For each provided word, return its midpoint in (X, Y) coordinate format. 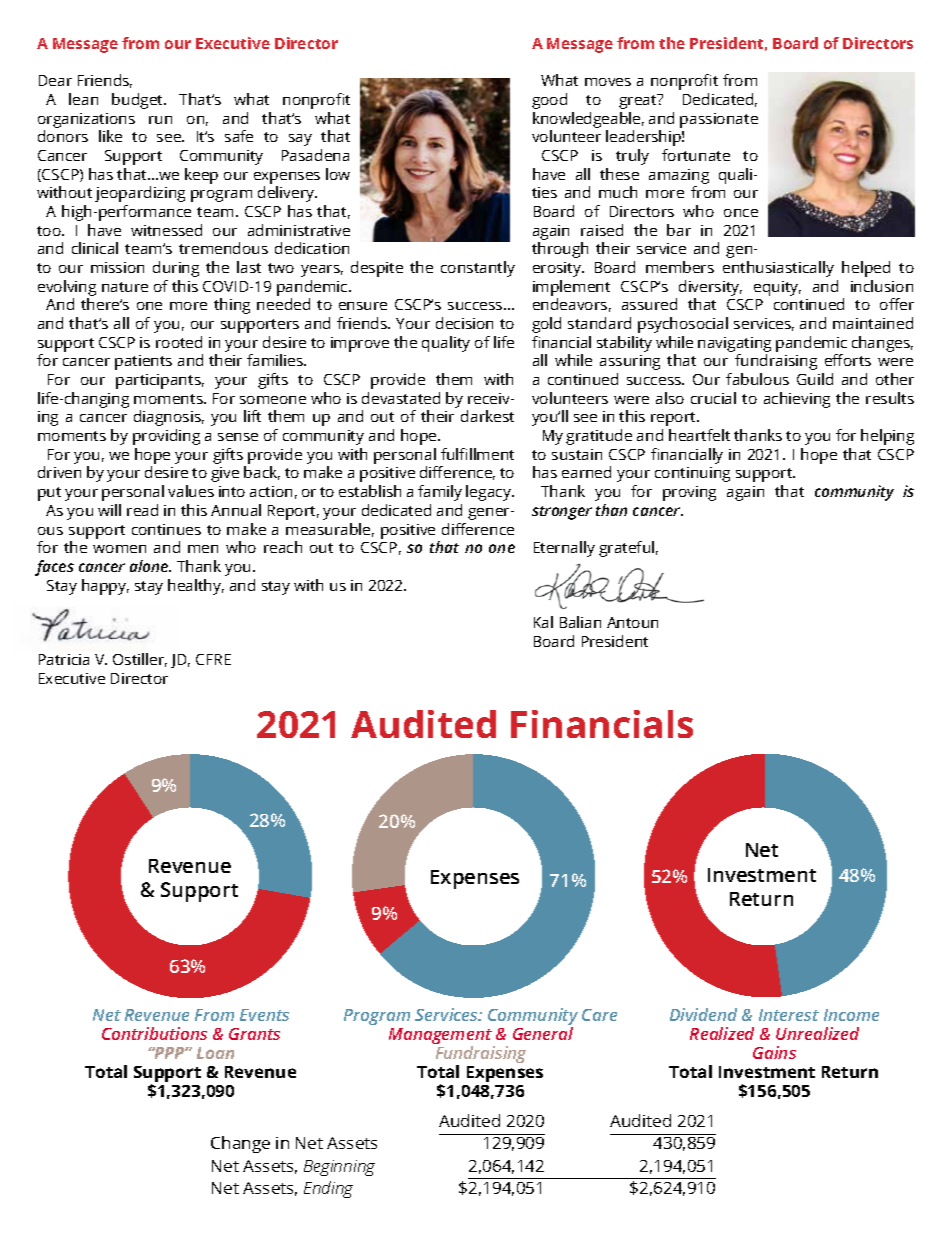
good (549, 101)
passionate (719, 120)
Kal (543, 622)
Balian (580, 622)
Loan (215, 1053)
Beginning (339, 1168)
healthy (196, 587)
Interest (789, 1015)
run (160, 120)
